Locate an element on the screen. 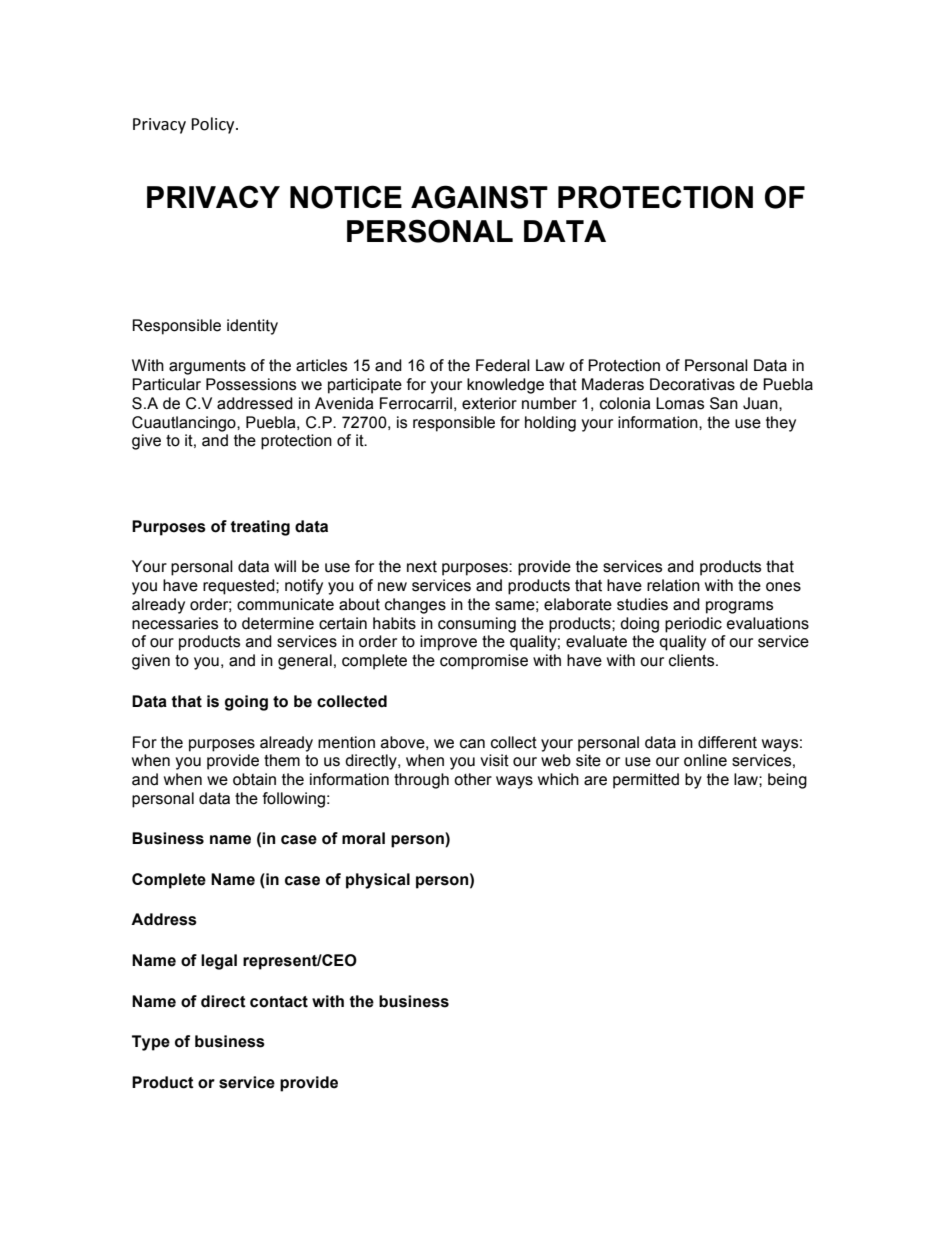 This screenshot has width=952, height=1233. treating is located at coordinates (260, 528).
